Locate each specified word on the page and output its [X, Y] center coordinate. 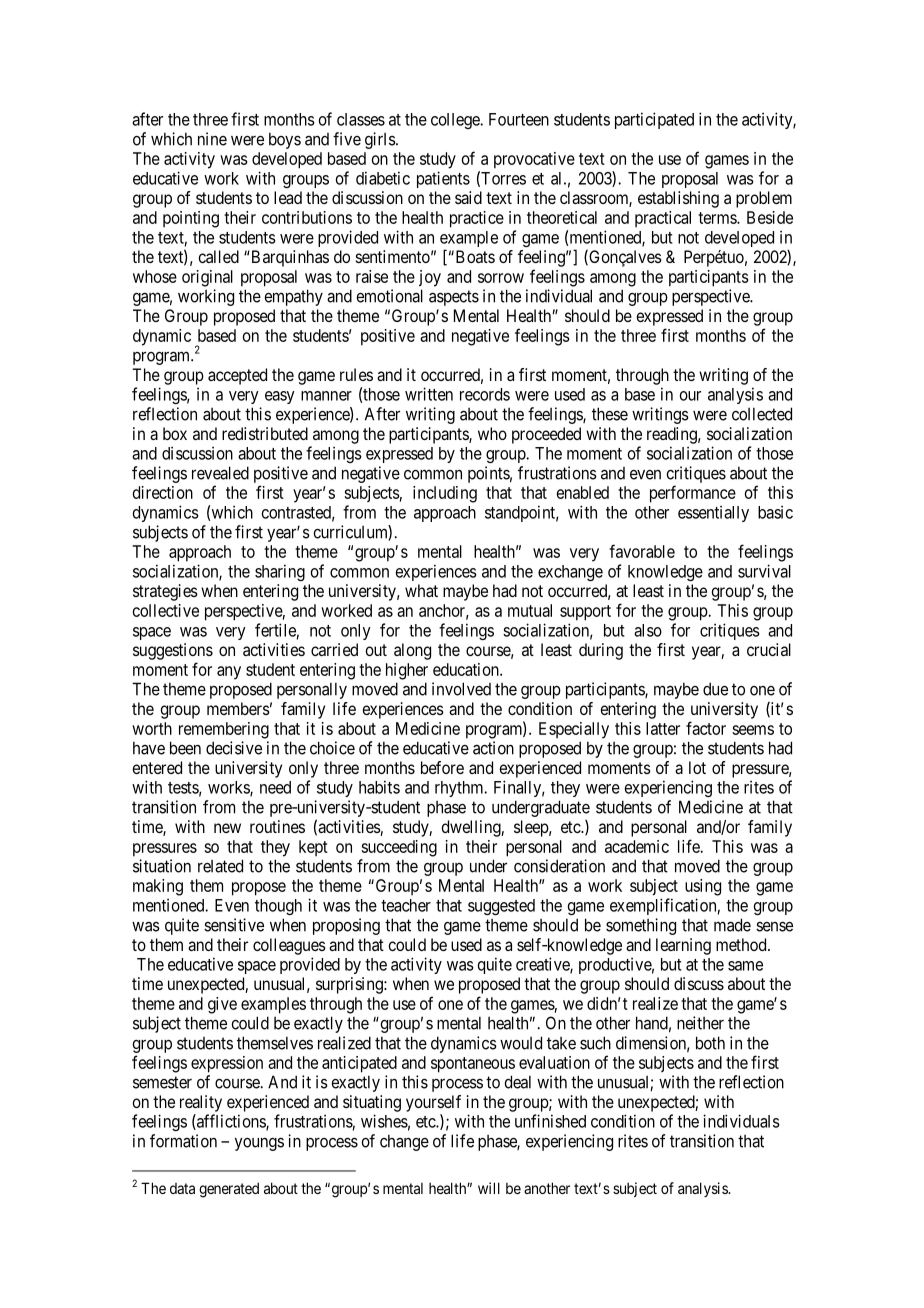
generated [229, 1190]
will [489, 1188]
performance [693, 494]
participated [654, 120]
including [445, 494]
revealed [220, 473]
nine [212, 139]
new [227, 828]
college [456, 121]
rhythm [460, 789]
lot [697, 767]
